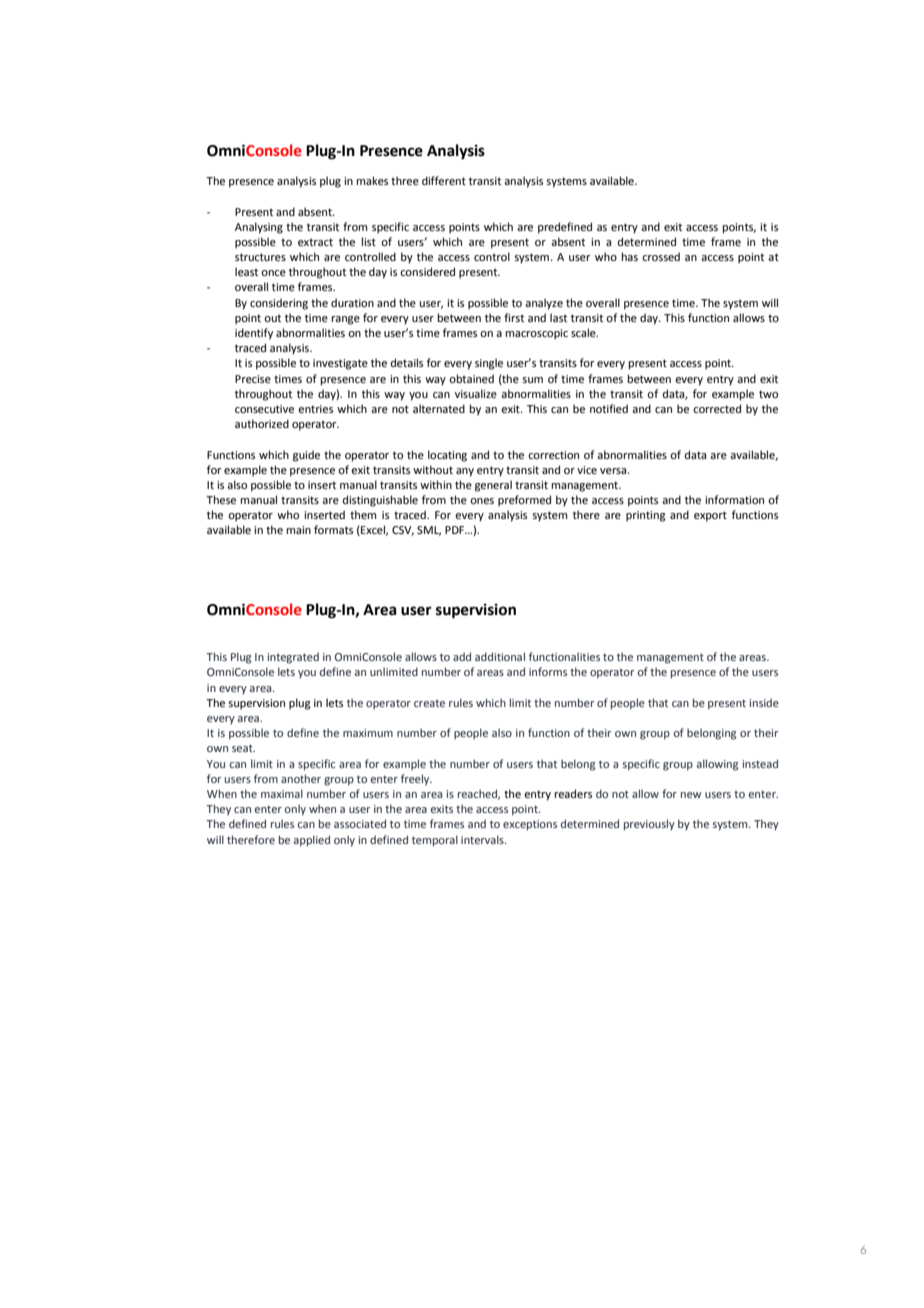  I want to click on applied, so click(312, 841).
